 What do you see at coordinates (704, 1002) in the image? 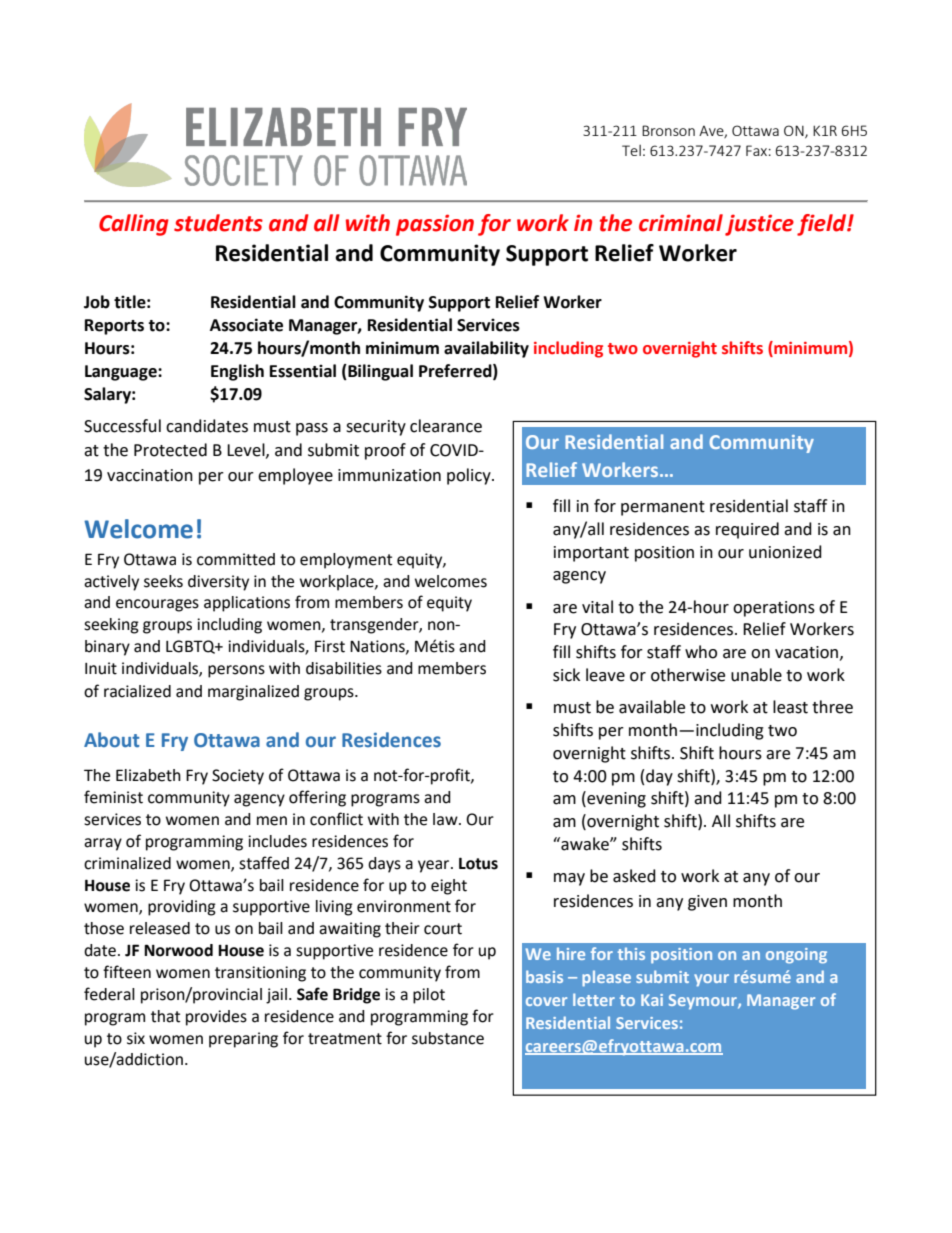
I see `Seymour` at bounding box center [704, 1002].
